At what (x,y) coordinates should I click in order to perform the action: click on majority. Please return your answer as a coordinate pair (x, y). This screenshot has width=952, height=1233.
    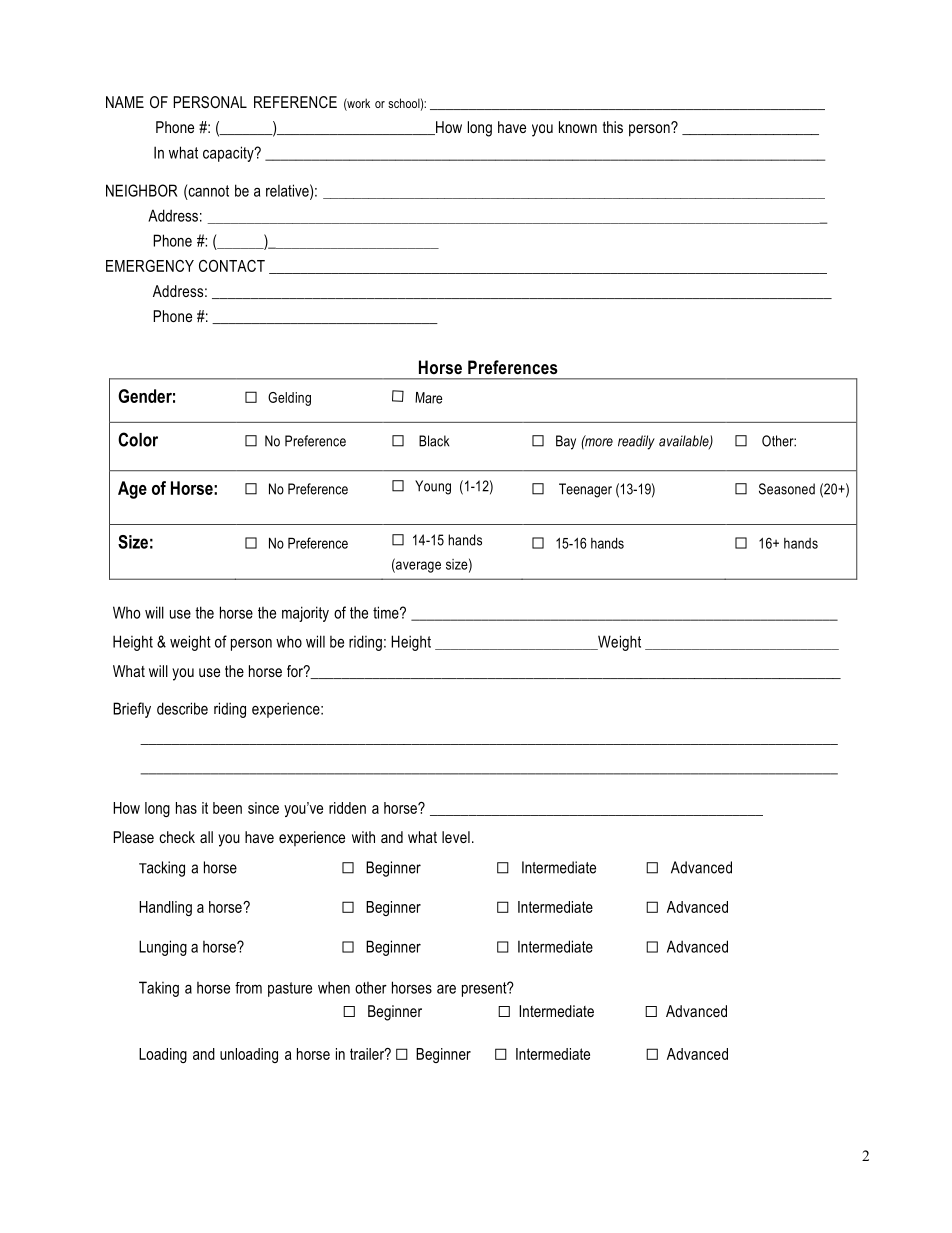
    Looking at the image, I should click on (305, 614).
